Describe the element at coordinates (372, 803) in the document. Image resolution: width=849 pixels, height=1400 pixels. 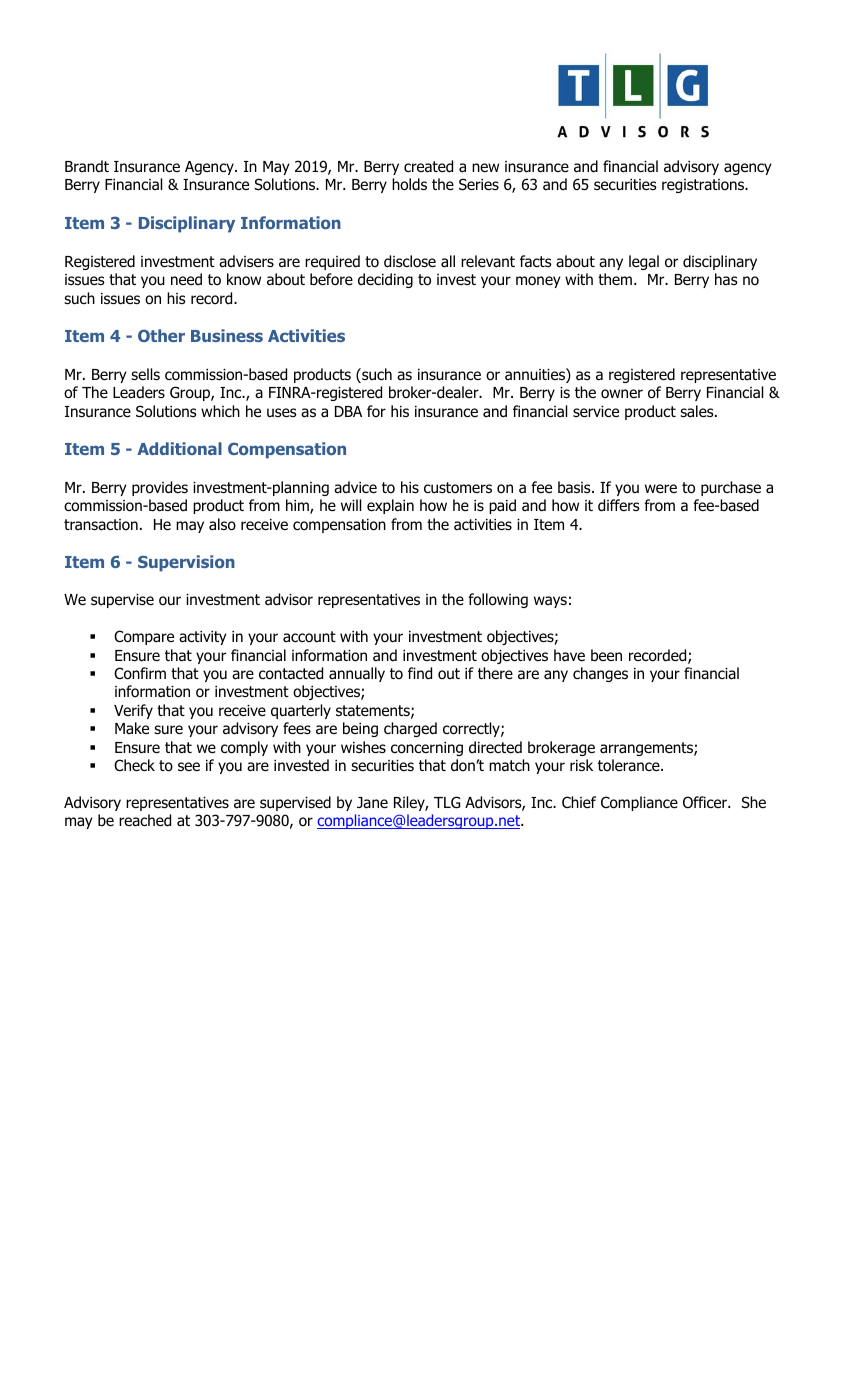
I see `Jane` at that location.
